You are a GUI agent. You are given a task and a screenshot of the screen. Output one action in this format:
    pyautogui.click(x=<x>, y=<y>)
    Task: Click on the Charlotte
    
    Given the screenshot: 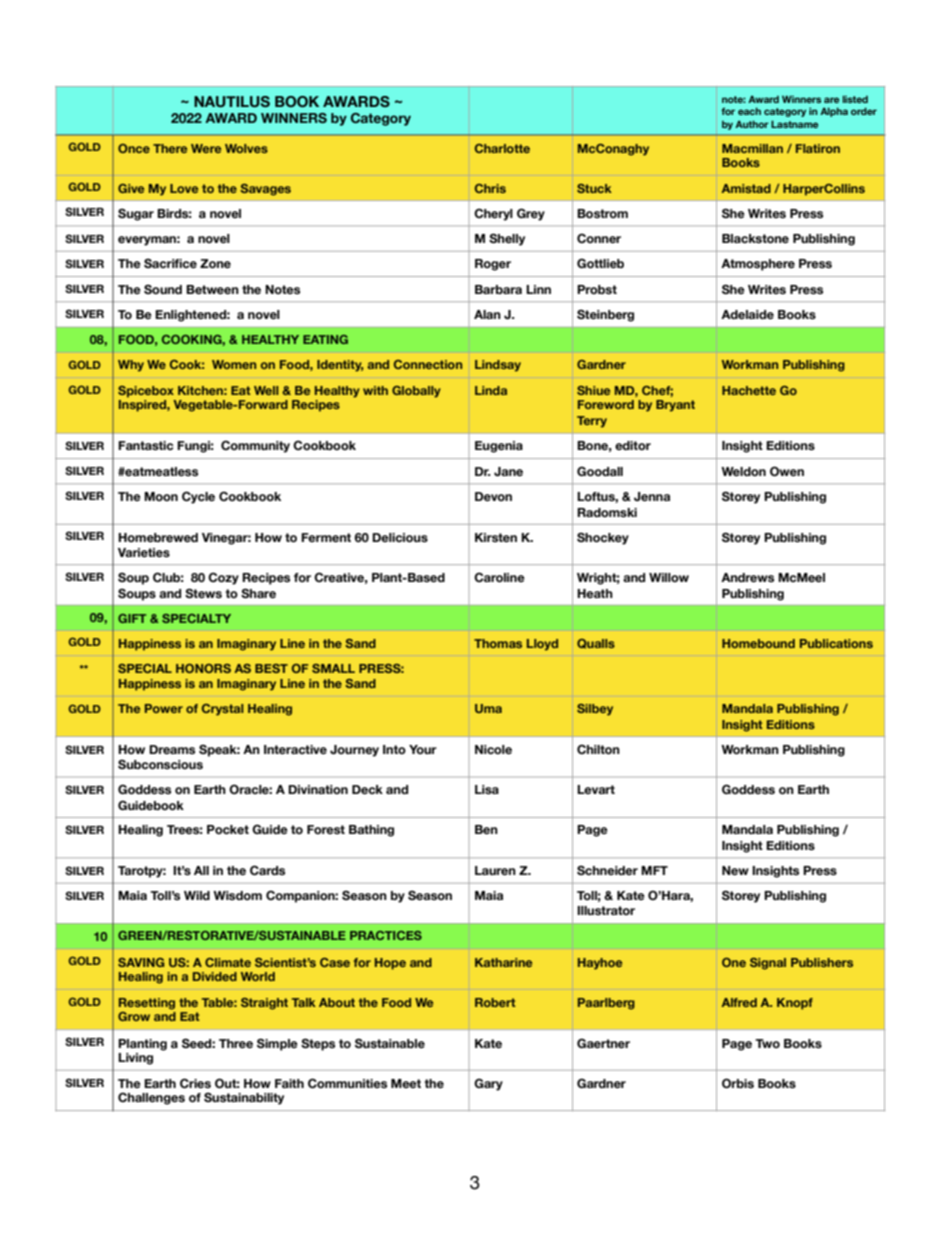 What is the action you would take?
    pyautogui.click(x=502, y=148)
